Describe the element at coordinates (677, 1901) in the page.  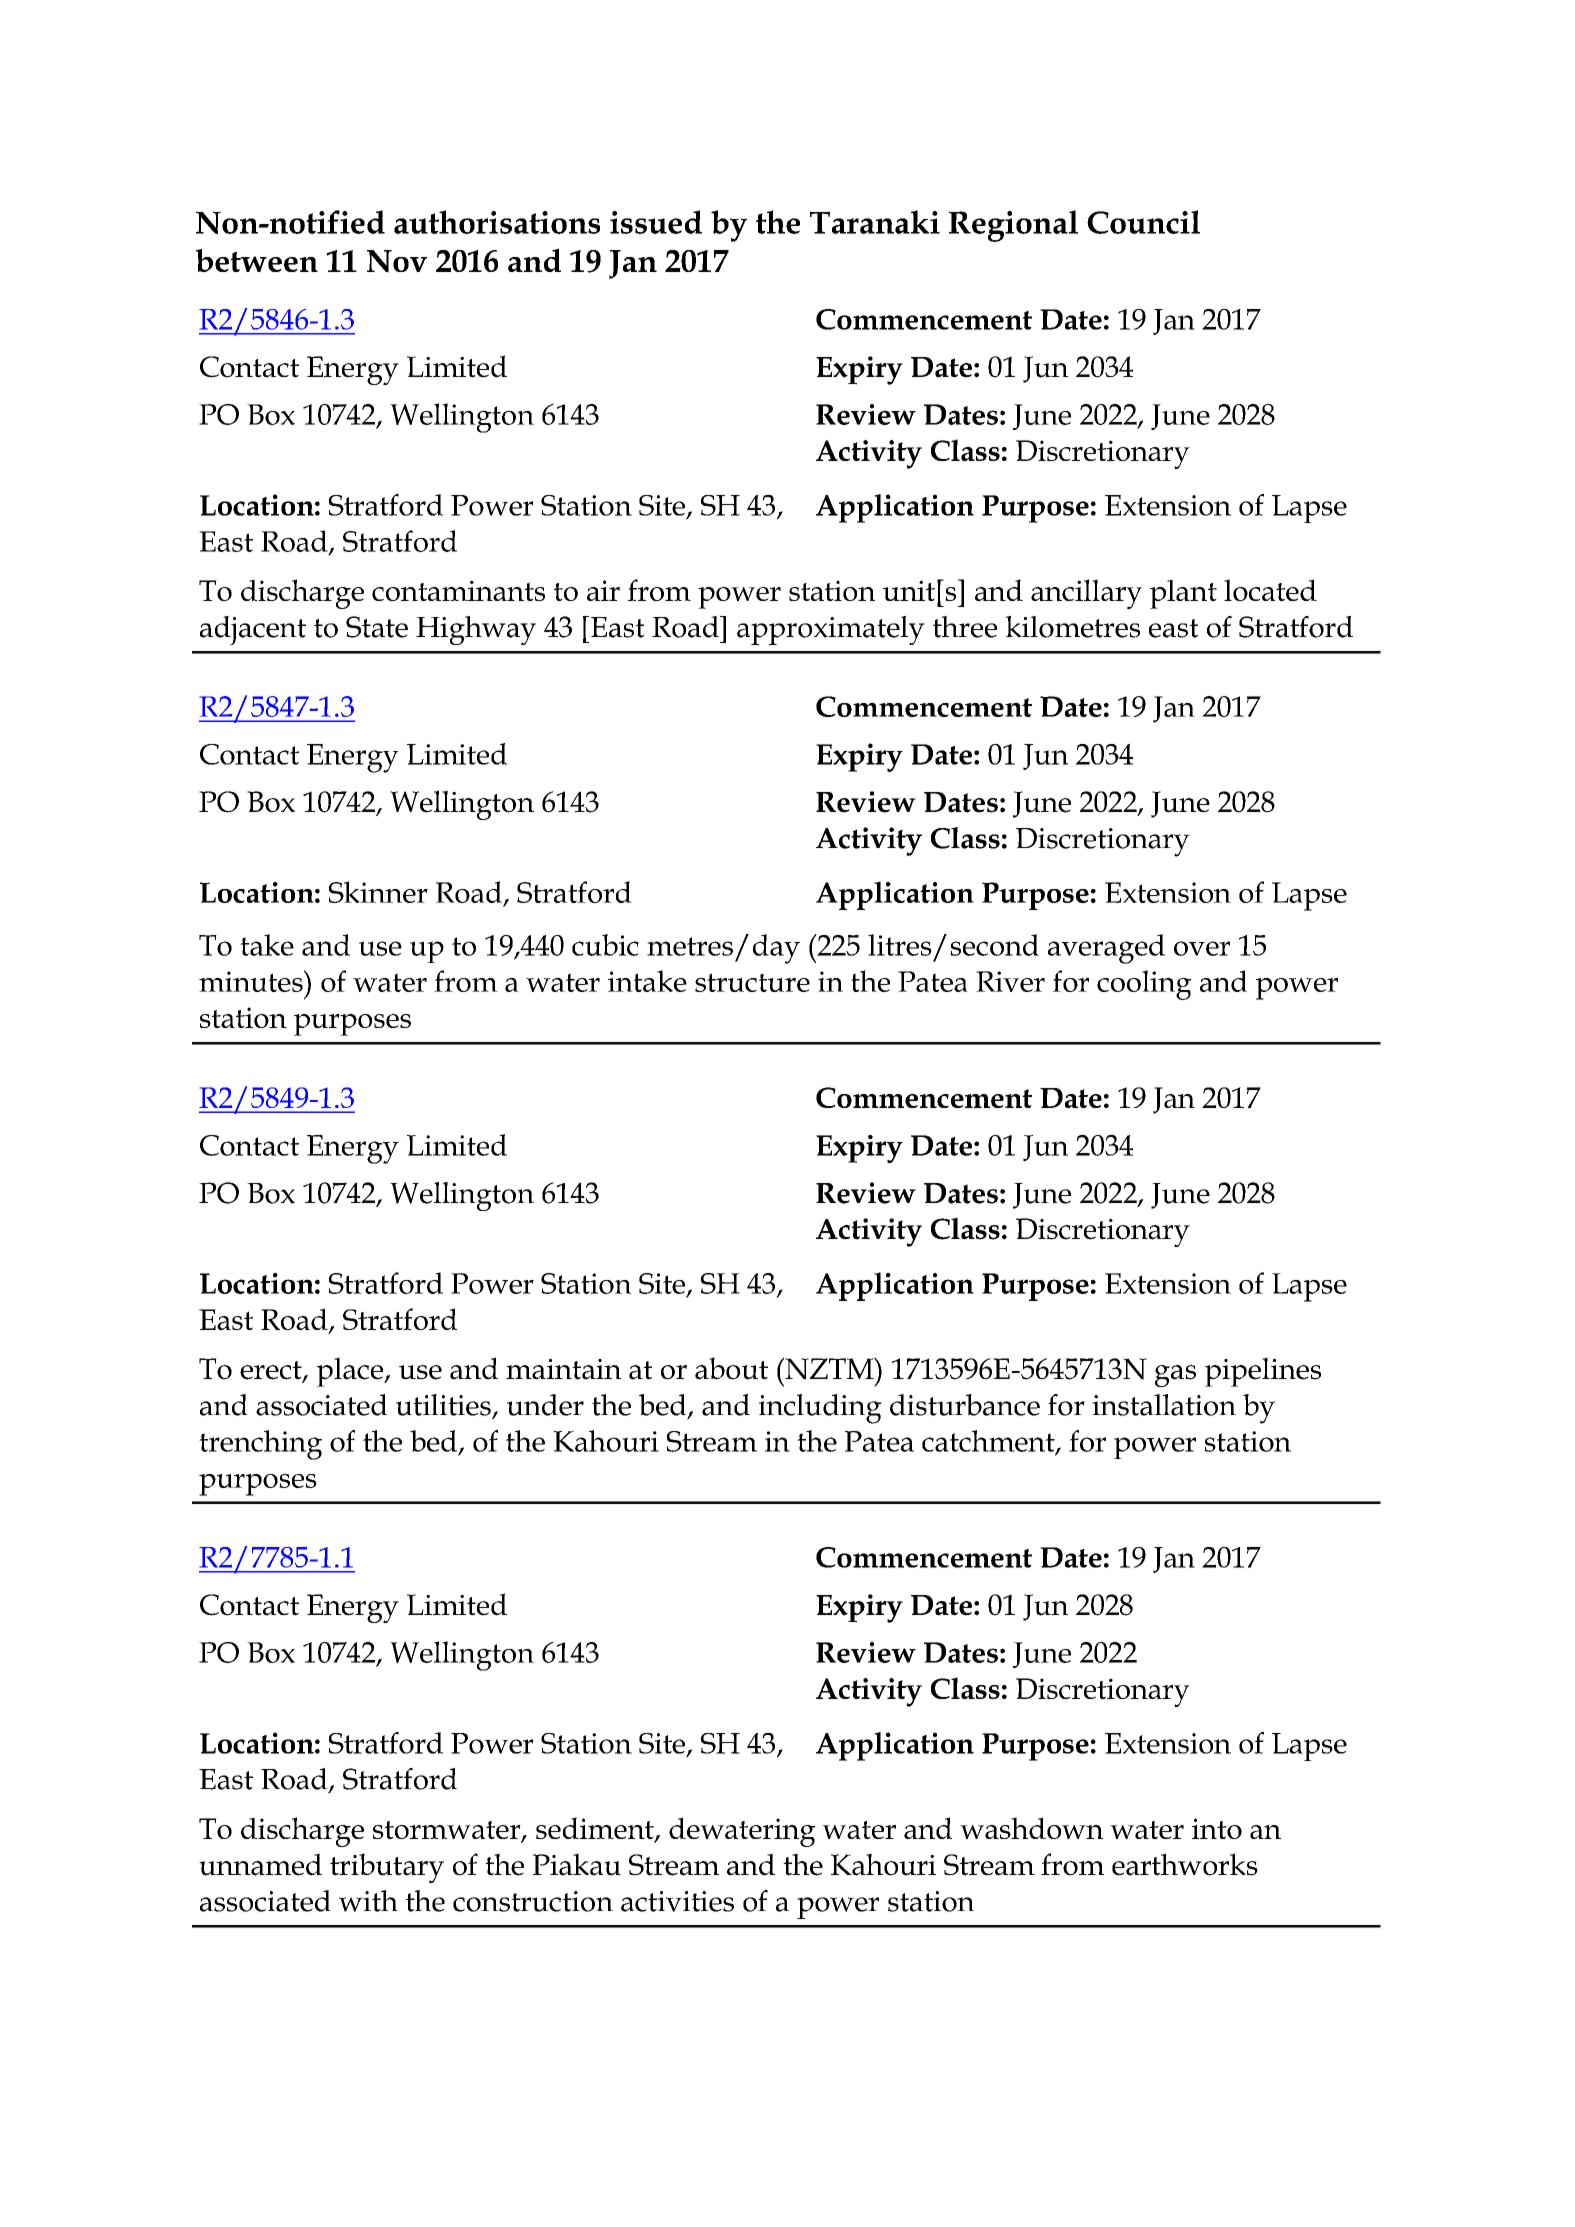
I see `activities` at that location.
